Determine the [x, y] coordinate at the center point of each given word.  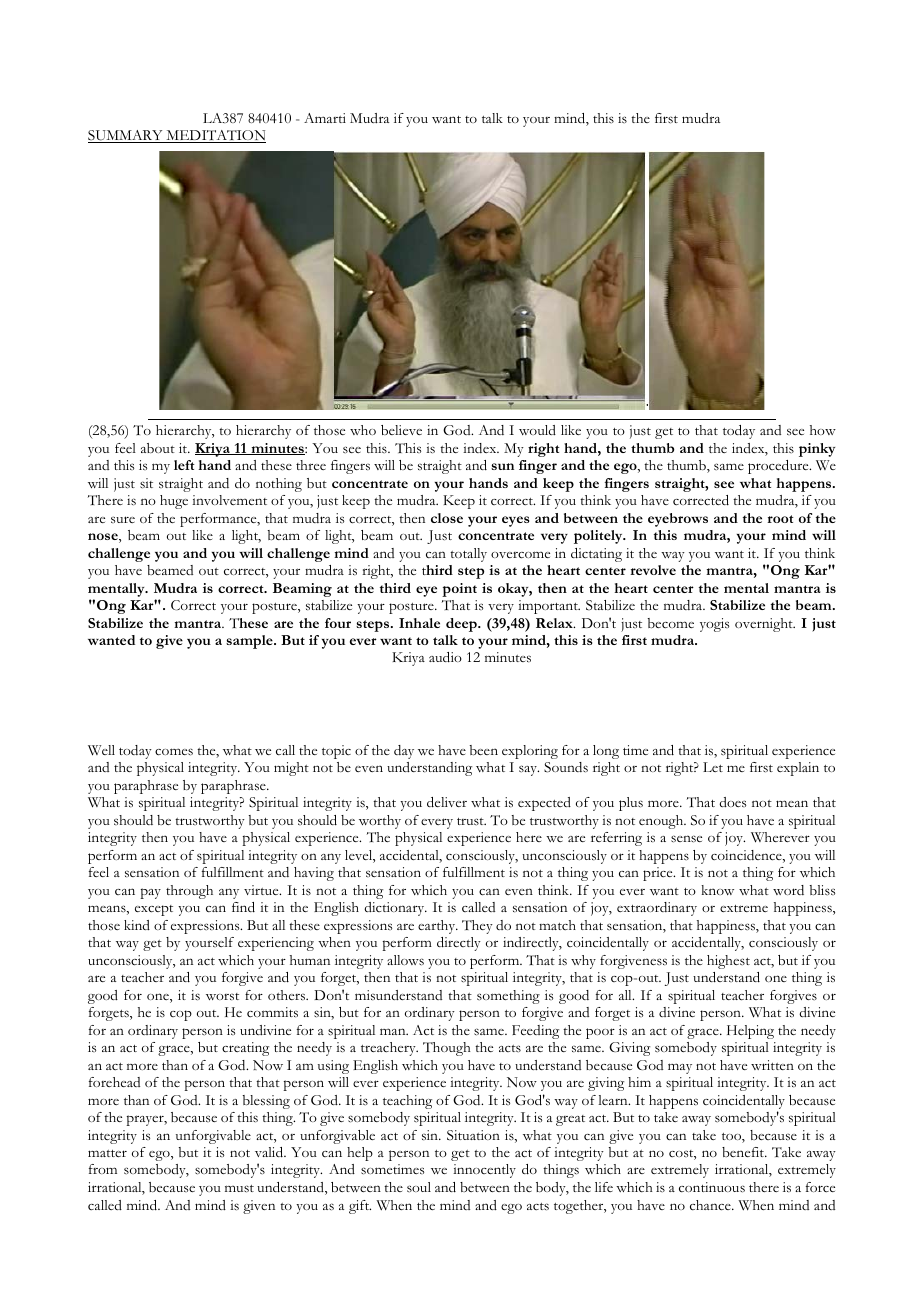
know [717, 890]
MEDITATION [215, 136]
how [823, 430]
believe [401, 430]
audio [445, 657]
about [158, 448]
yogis [714, 625]
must [239, 1189]
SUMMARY [126, 136]
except [154, 910]
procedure [779, 467]
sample [250, 642]
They [477, 927]
